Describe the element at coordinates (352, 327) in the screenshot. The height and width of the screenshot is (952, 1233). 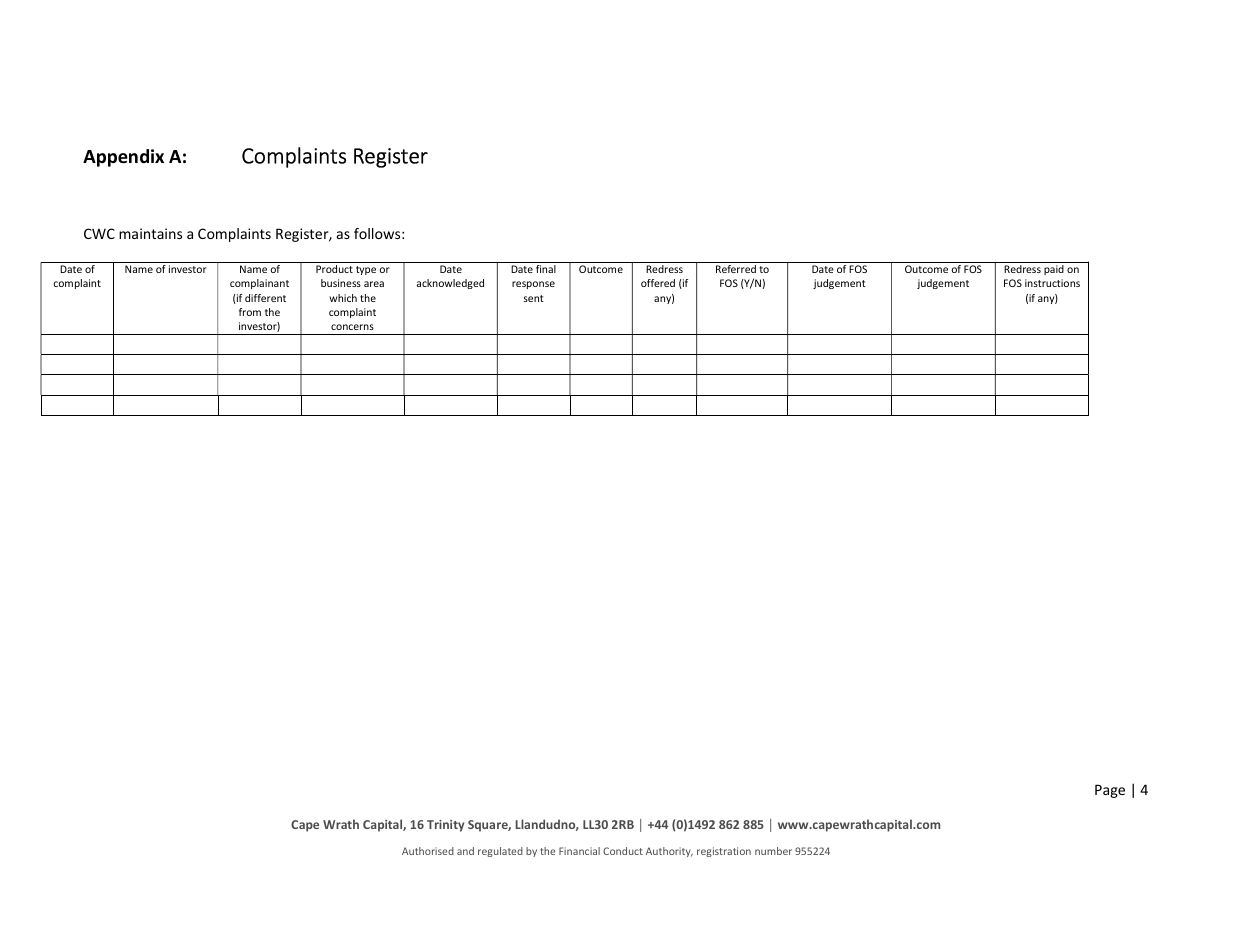
I see `concerns` at that location.
